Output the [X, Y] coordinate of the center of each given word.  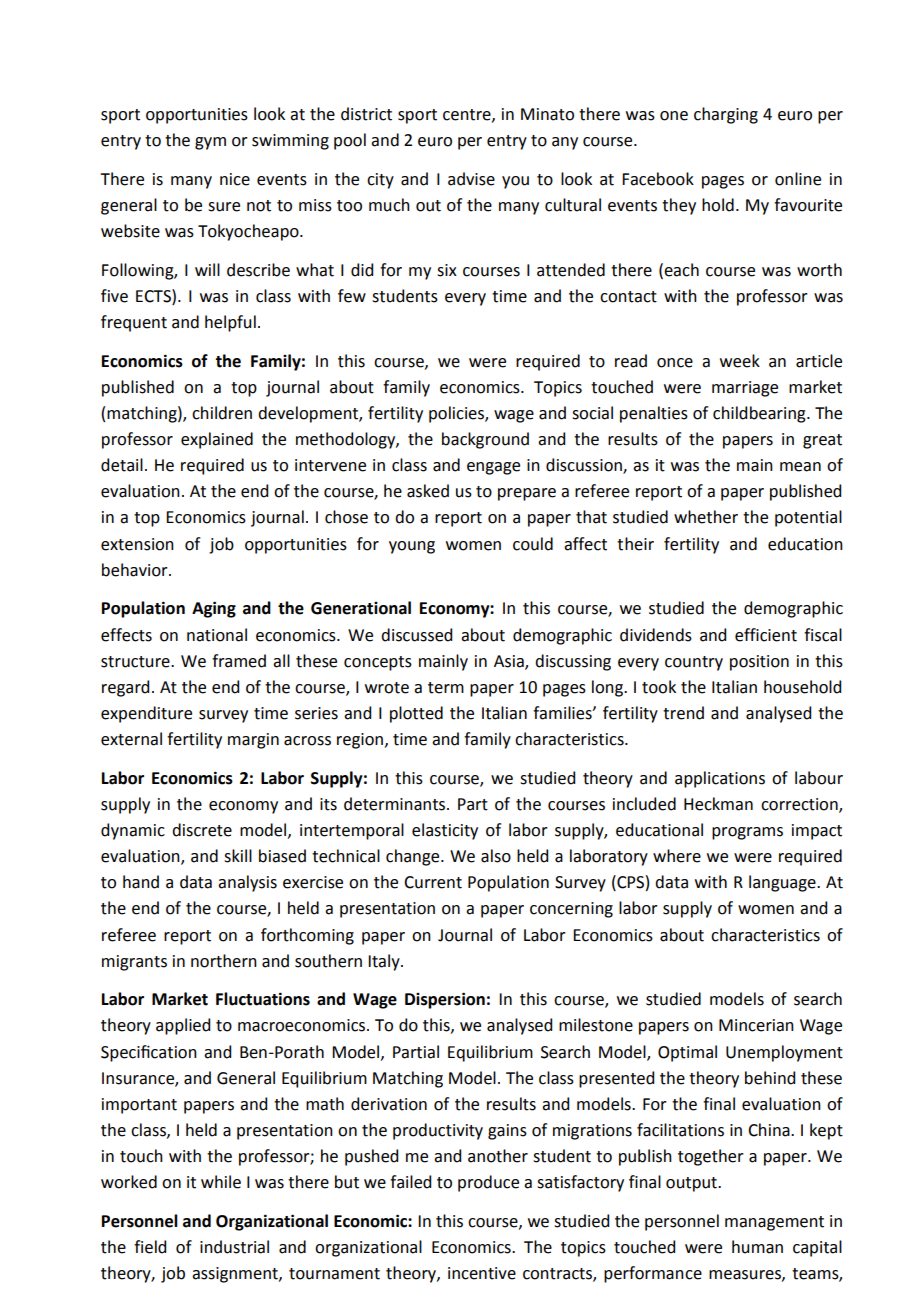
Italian [734, 687]
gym [210, 143]
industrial [234, 1247]
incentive [482, 1273]
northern [224, 961]
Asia [510, 662]
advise [471, 179]
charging [726, 115]
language [783, 883]
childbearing [760, 414]
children [222, 413]
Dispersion [445, 1000]
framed [239, 661]
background [485, 440]
